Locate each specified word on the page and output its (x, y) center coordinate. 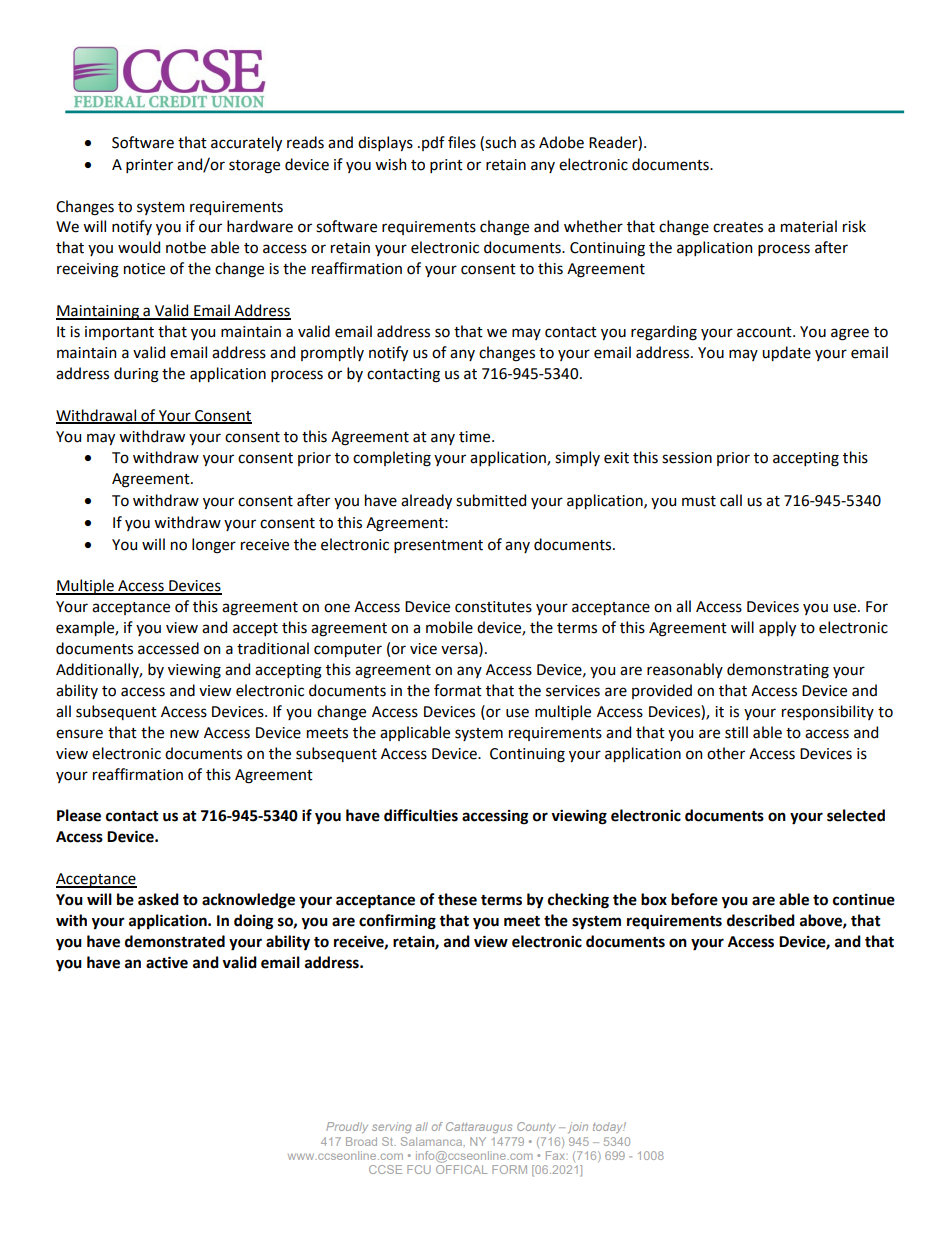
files (462, 142)
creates (738, 227)
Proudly (347, 1127)
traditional (273, 648)
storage (254, 167)
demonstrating (778, 671)
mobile (449, 627)
